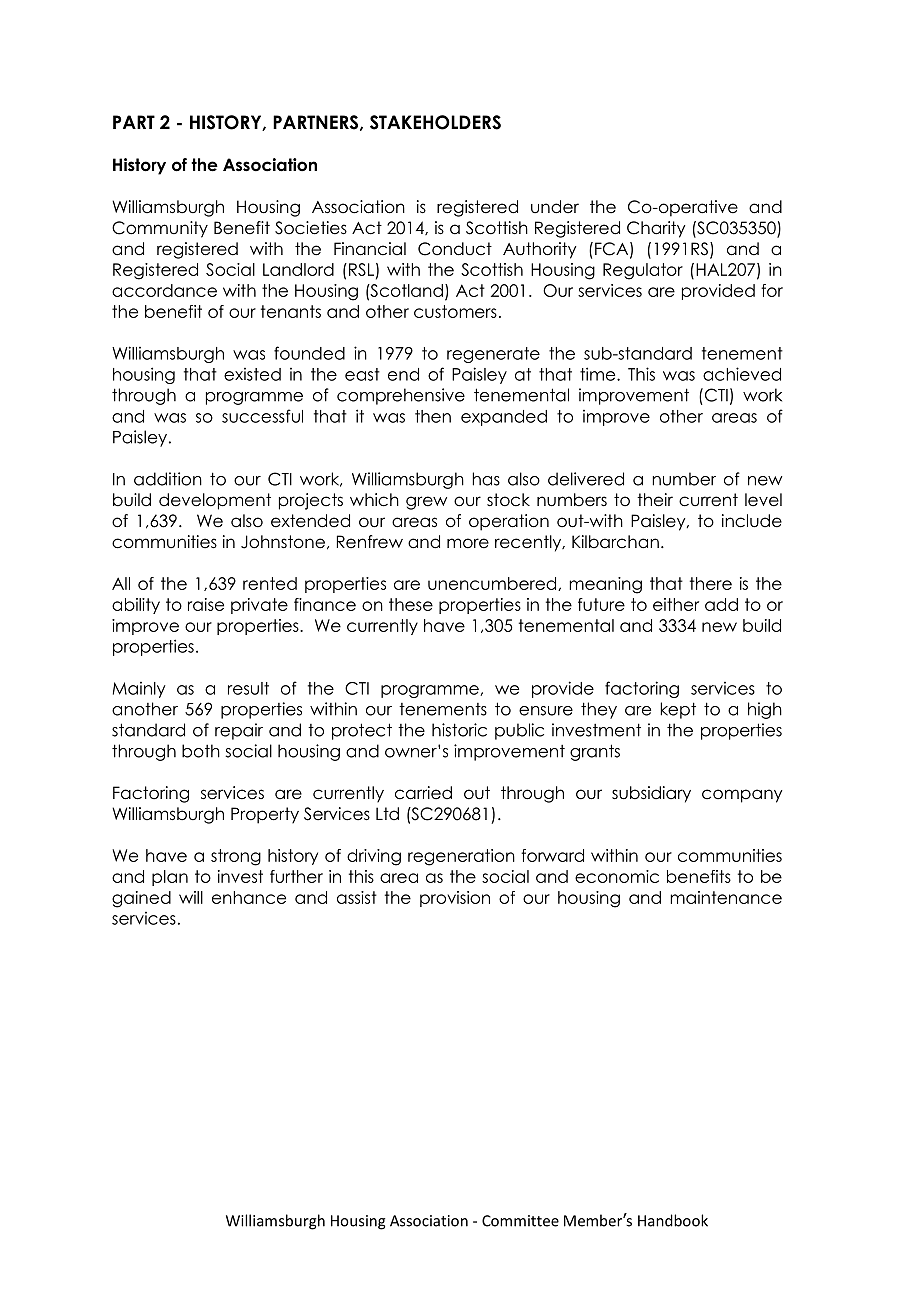  Describe the element at coordinates (236, 857) in the screenshot. I see `strong` at that location.
